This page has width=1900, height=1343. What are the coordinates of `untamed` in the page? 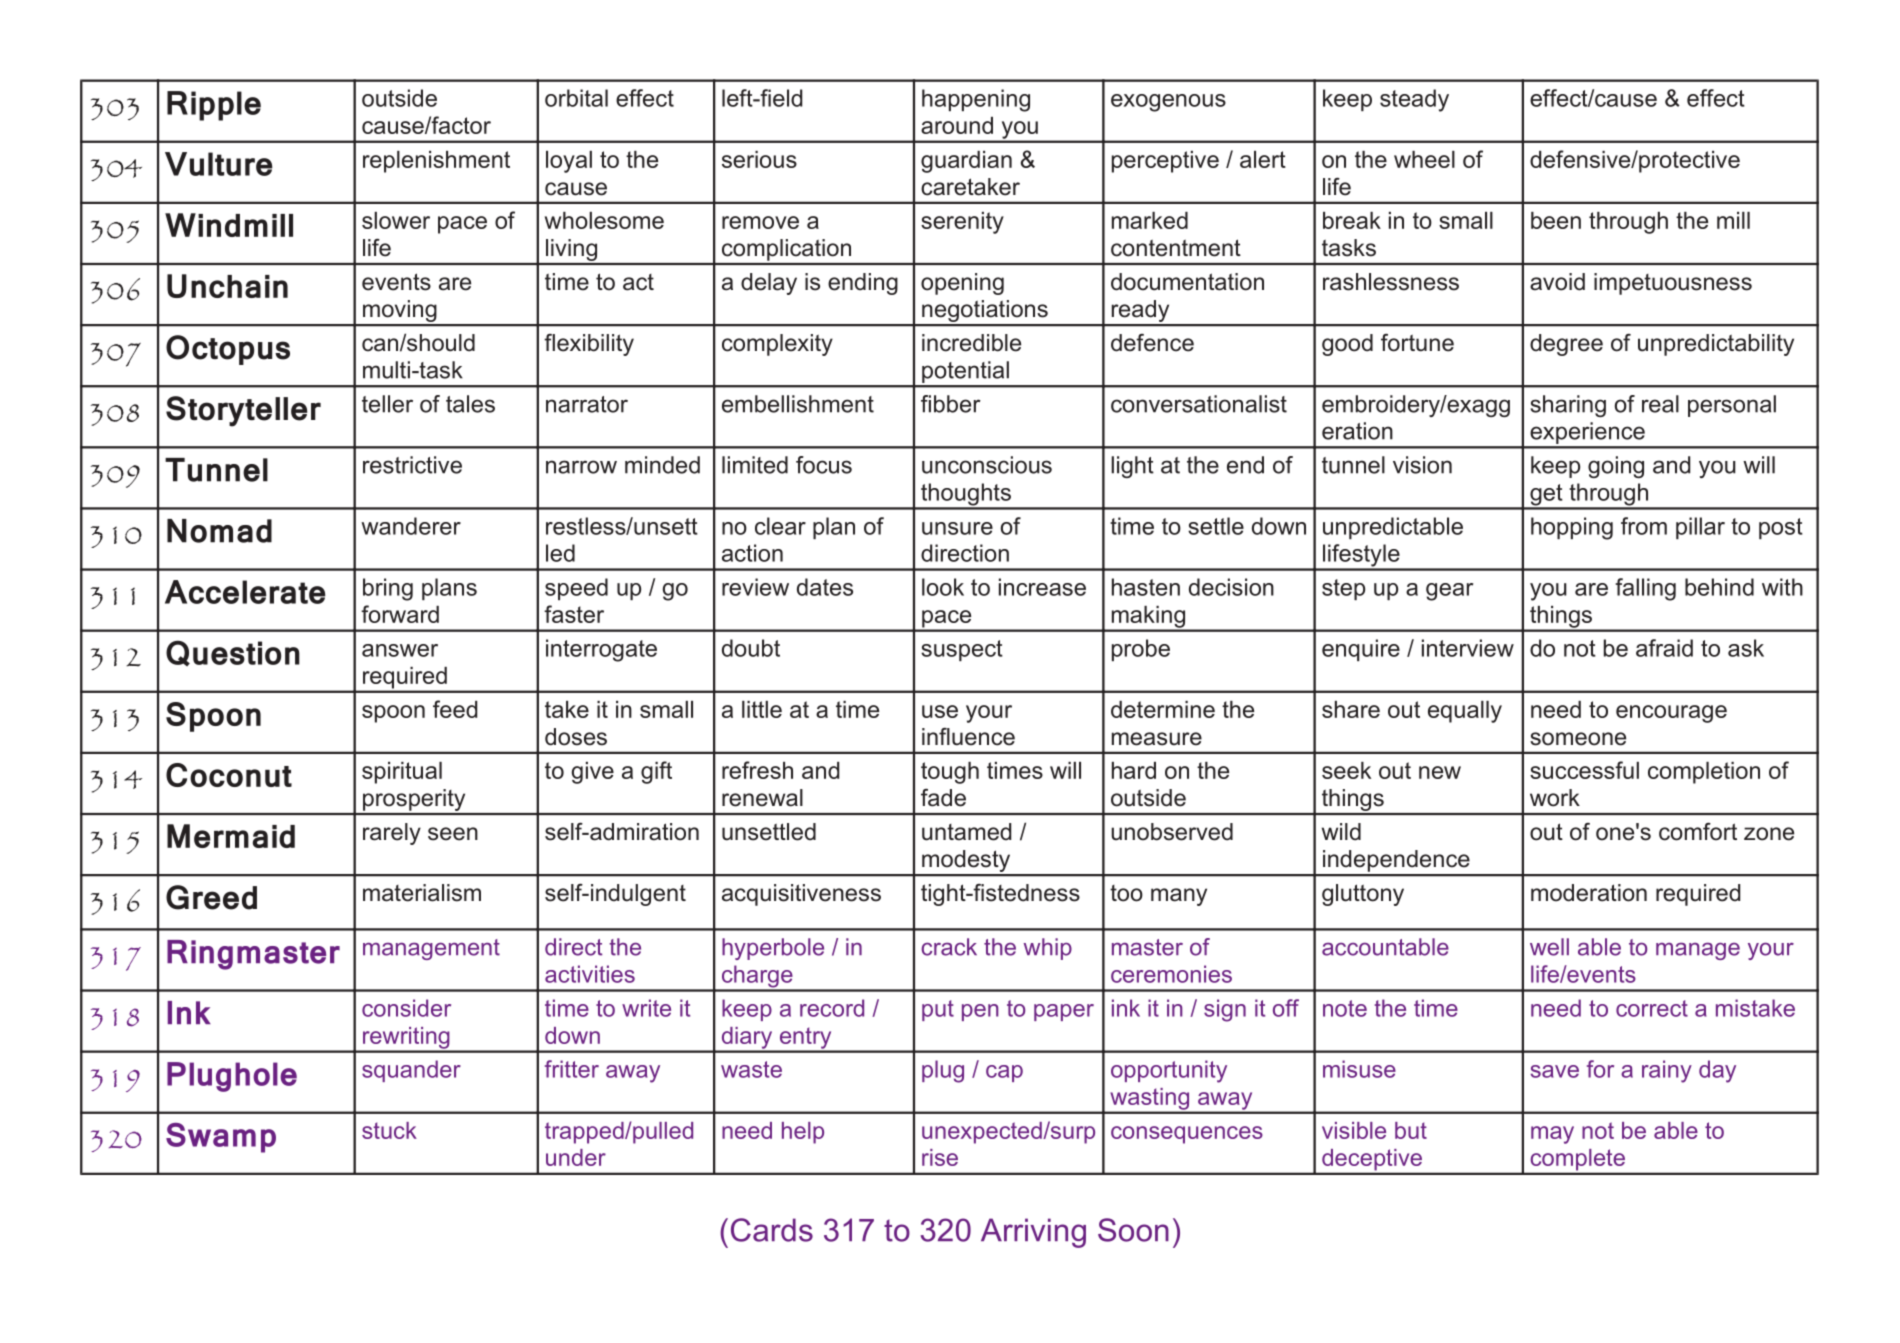 It's located at (967, 832).
